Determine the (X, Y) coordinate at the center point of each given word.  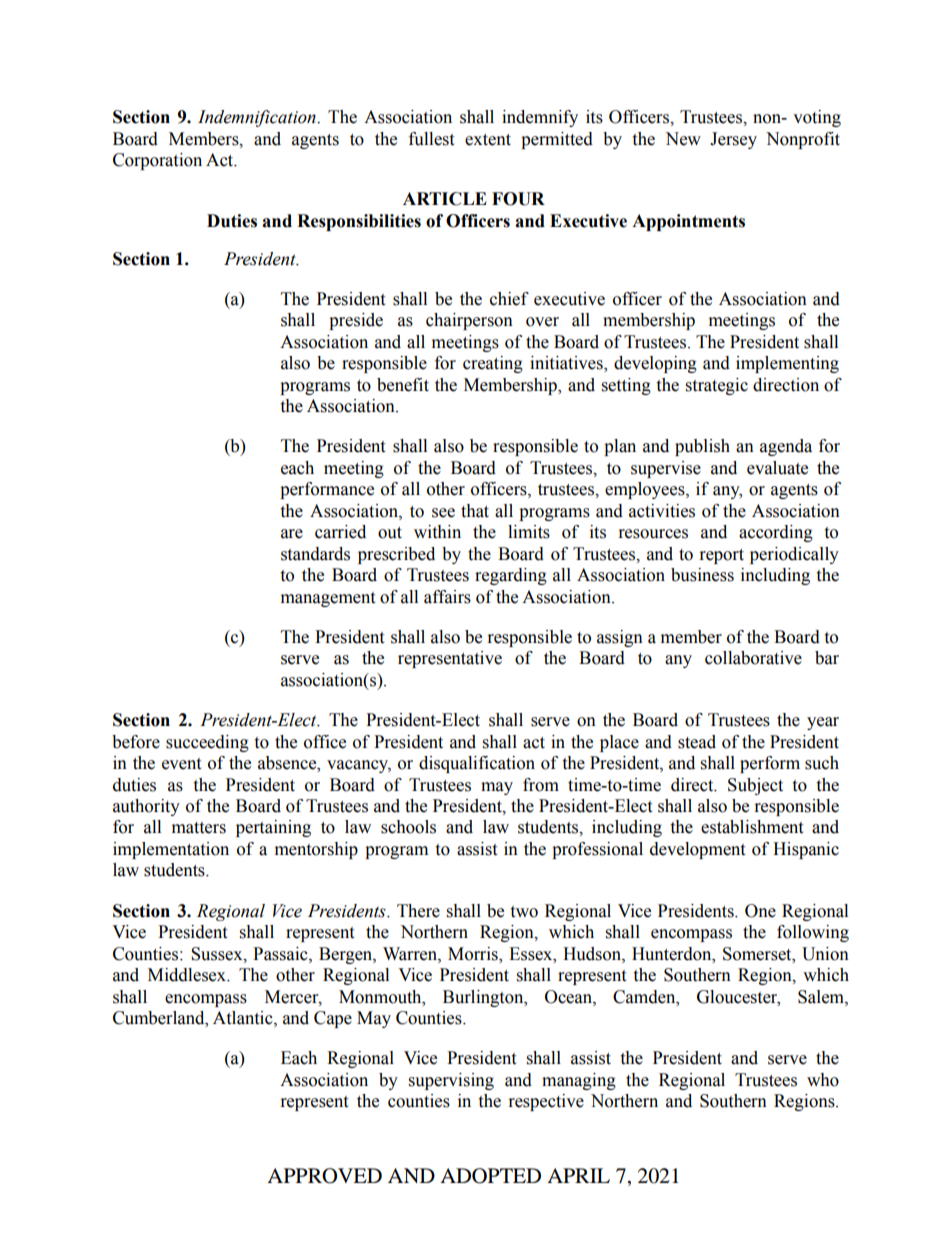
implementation (171, 850)
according (776, 533)
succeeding (207, 743)
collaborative (753, 658)
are (292, 534)
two (524, 912)
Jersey (733, 140)
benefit (403, 385)
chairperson (469, 321)
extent (488, 140)
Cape (333, 1019)
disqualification (477, 764)
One (760, 911)
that (475, 511)
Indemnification (258, 118)
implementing (787, 364)
